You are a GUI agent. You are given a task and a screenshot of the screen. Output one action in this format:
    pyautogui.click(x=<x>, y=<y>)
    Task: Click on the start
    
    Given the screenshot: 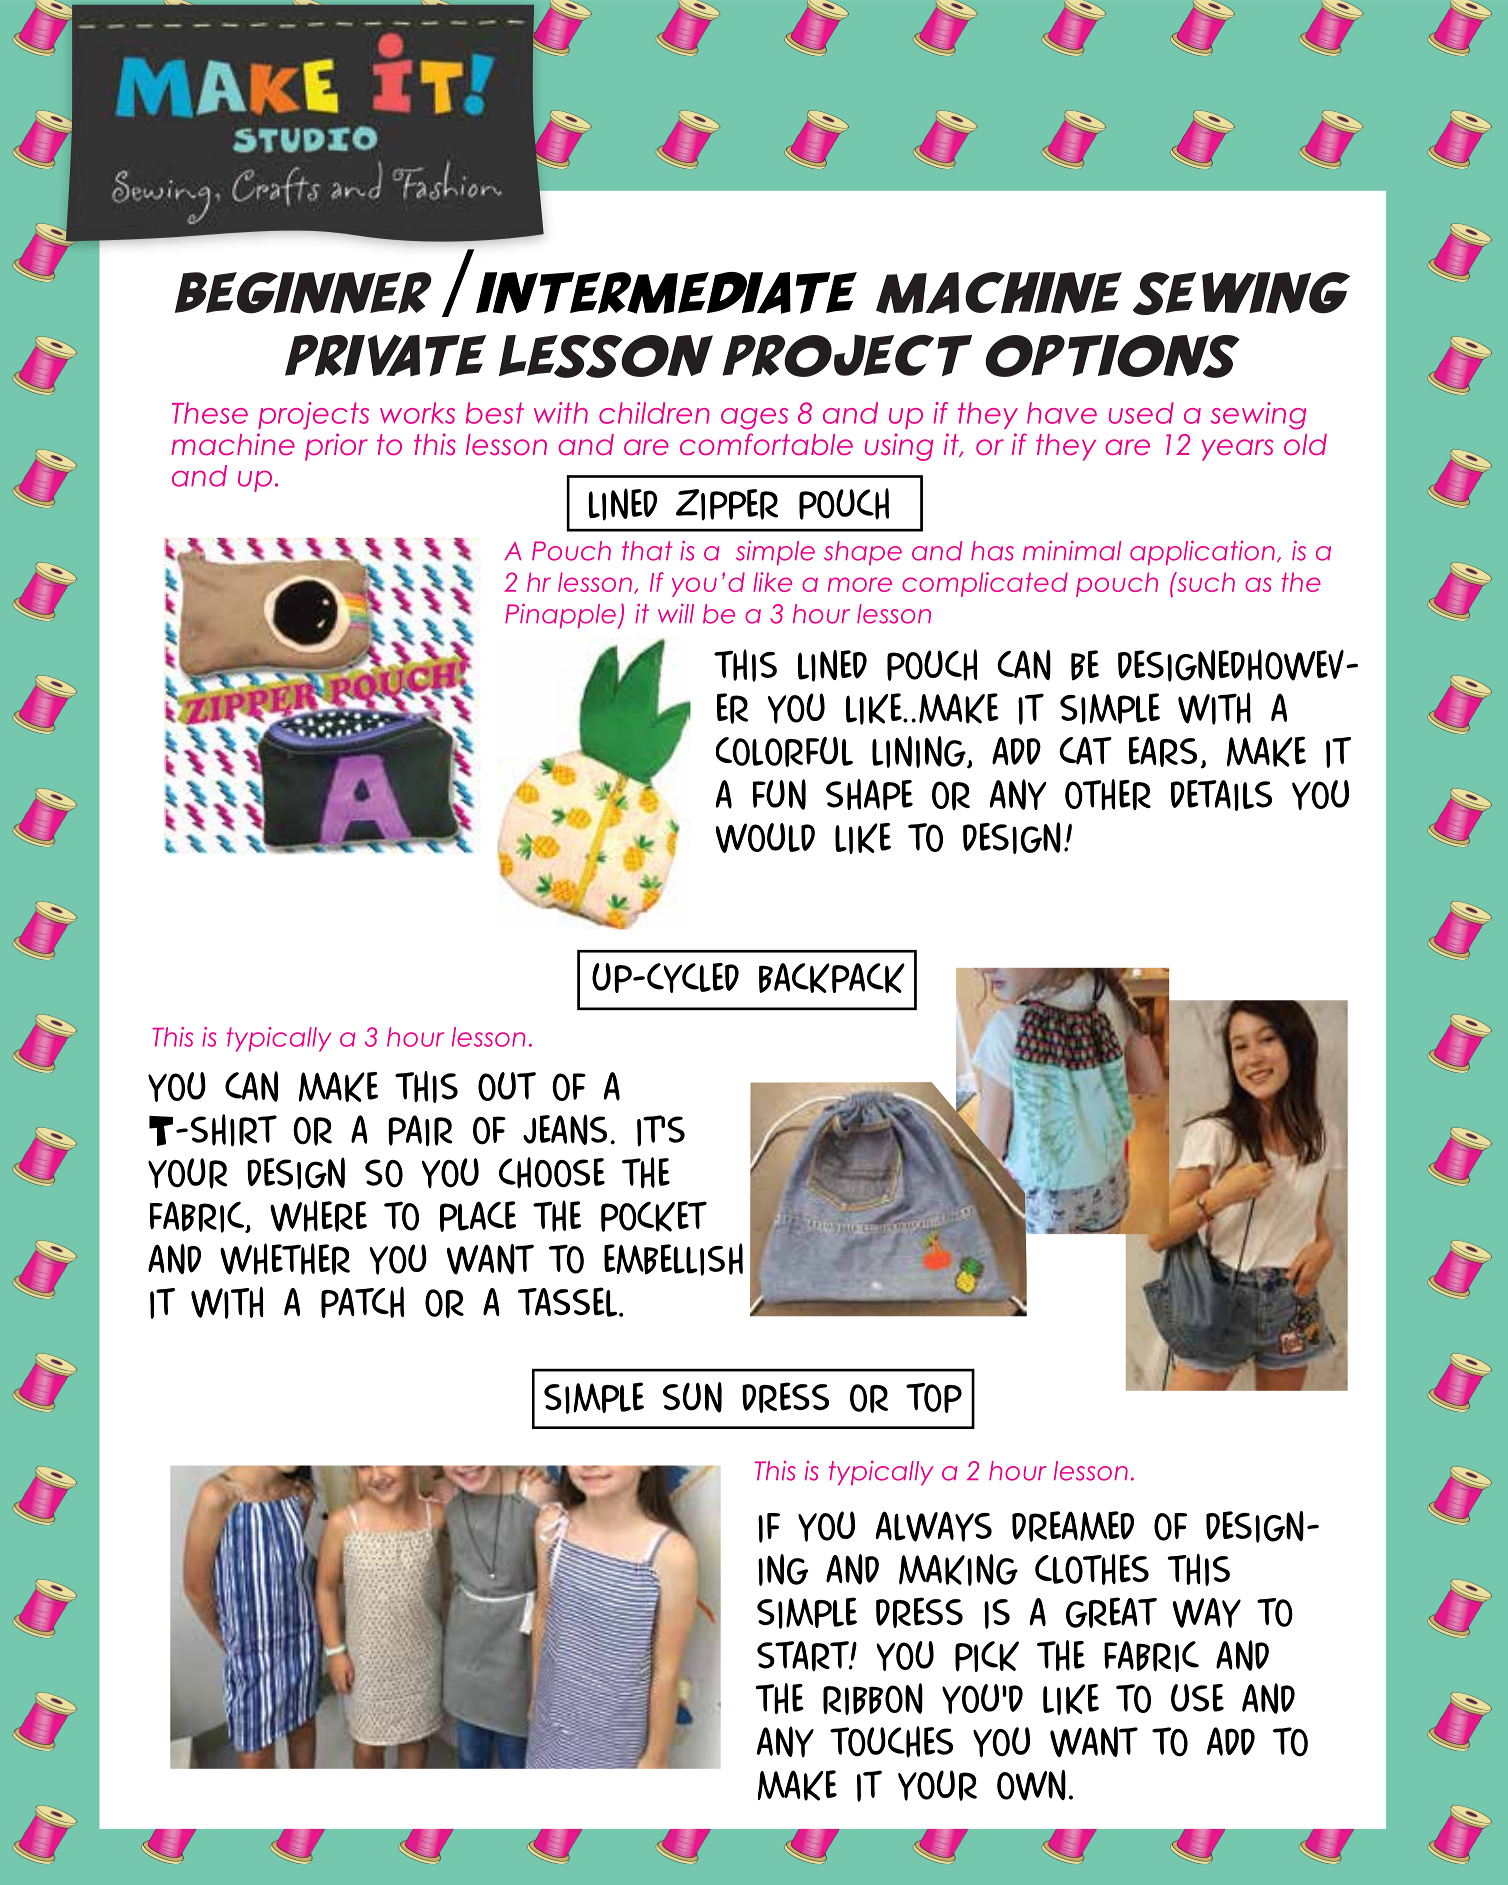 What is the action you would take?
    pyautogui.click(x=804, y=1656)
